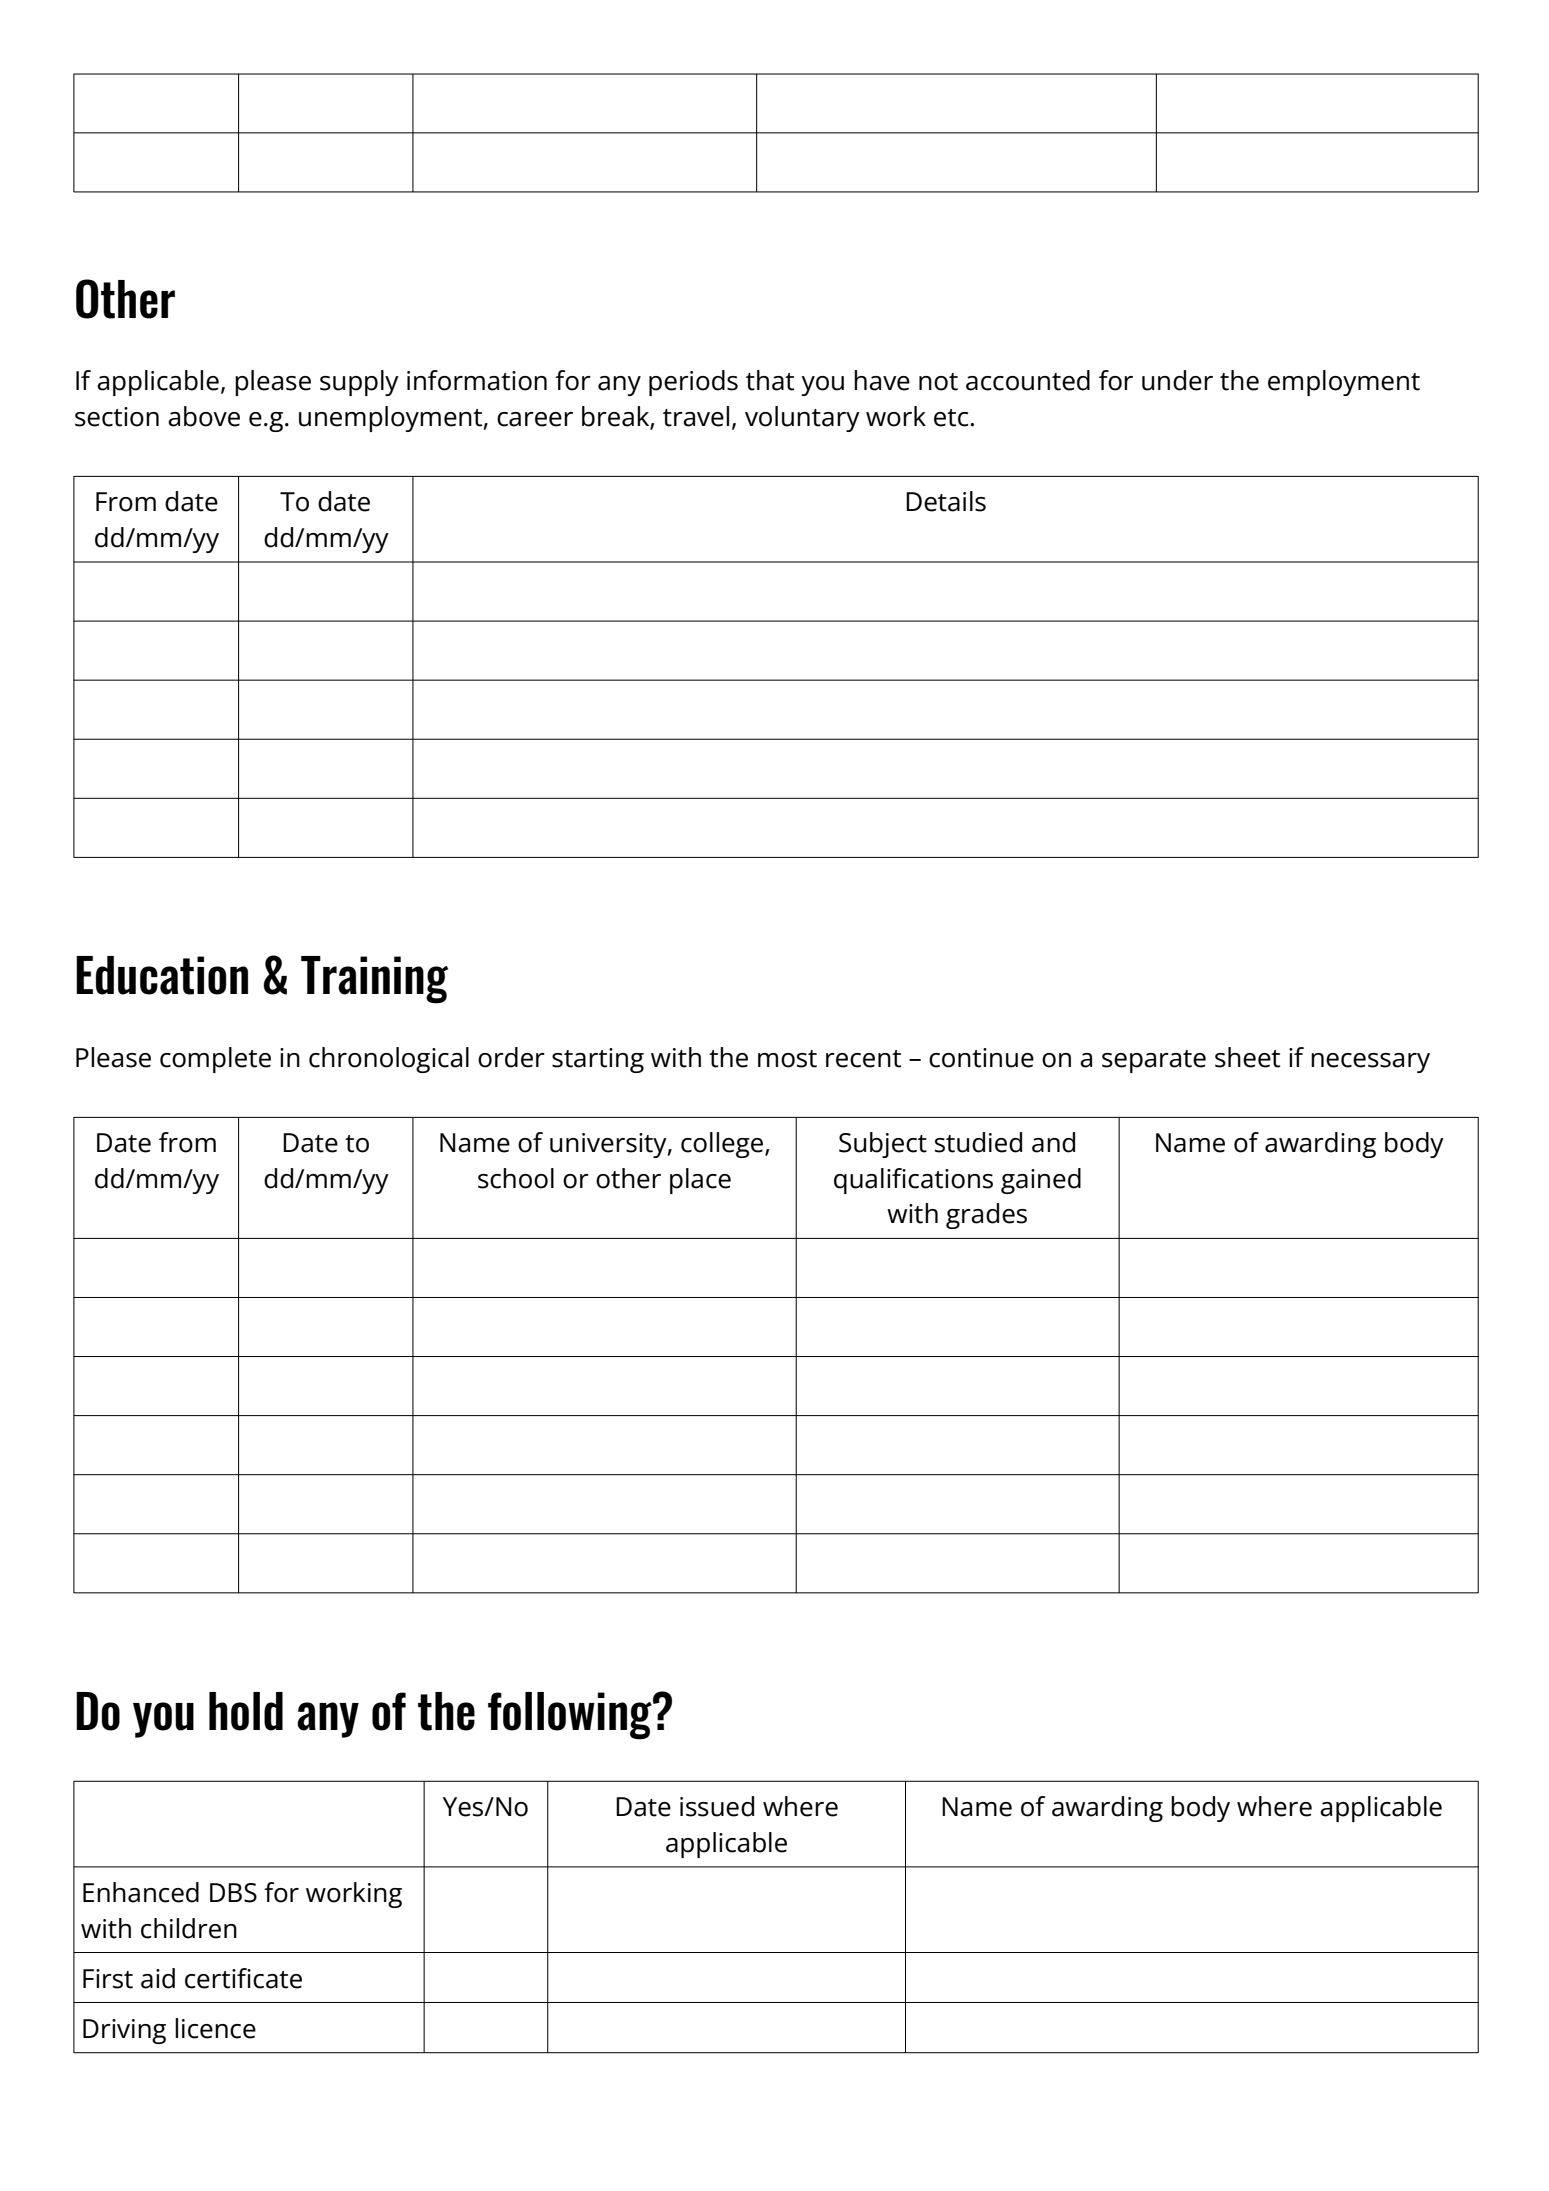 Image resolution: width=1549 pixels, height=2191 pixels. What do you see at coordinates (696, 416) in the document?
I see `travel` at bounding box center [696, 416].
